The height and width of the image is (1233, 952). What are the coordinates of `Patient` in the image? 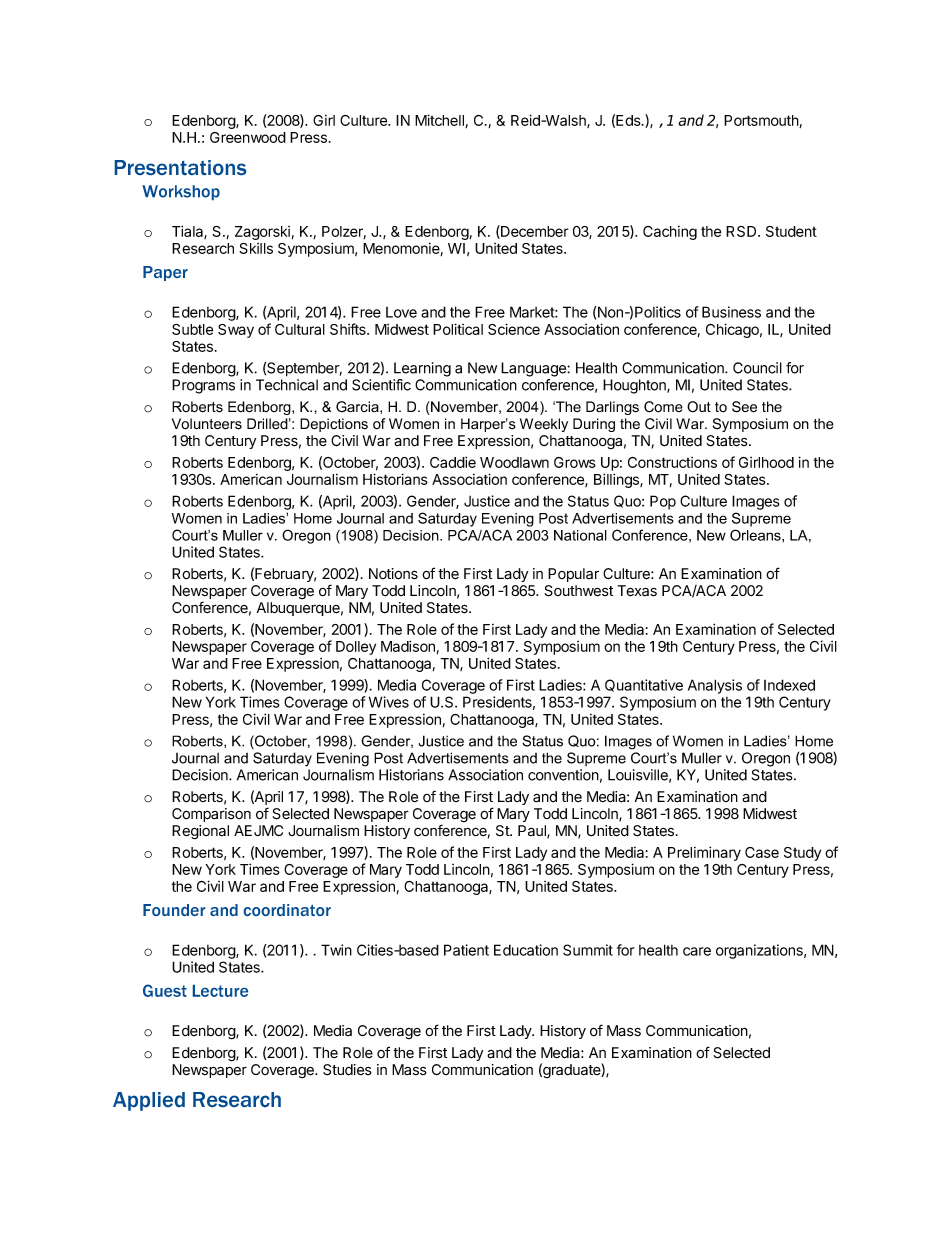 It's located at (466, 950).
